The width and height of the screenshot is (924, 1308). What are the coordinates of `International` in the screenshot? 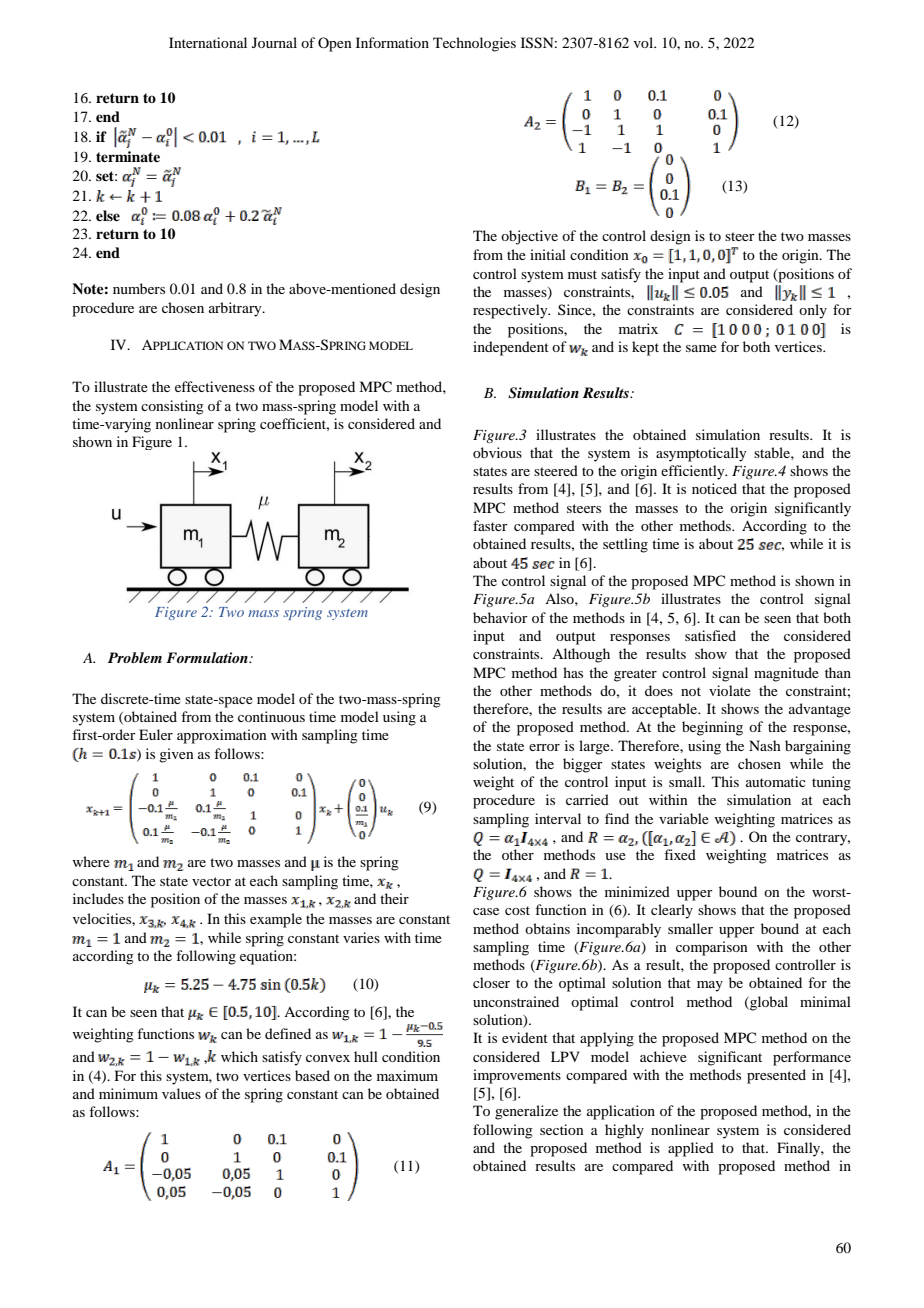 It's located at (208, 42).
